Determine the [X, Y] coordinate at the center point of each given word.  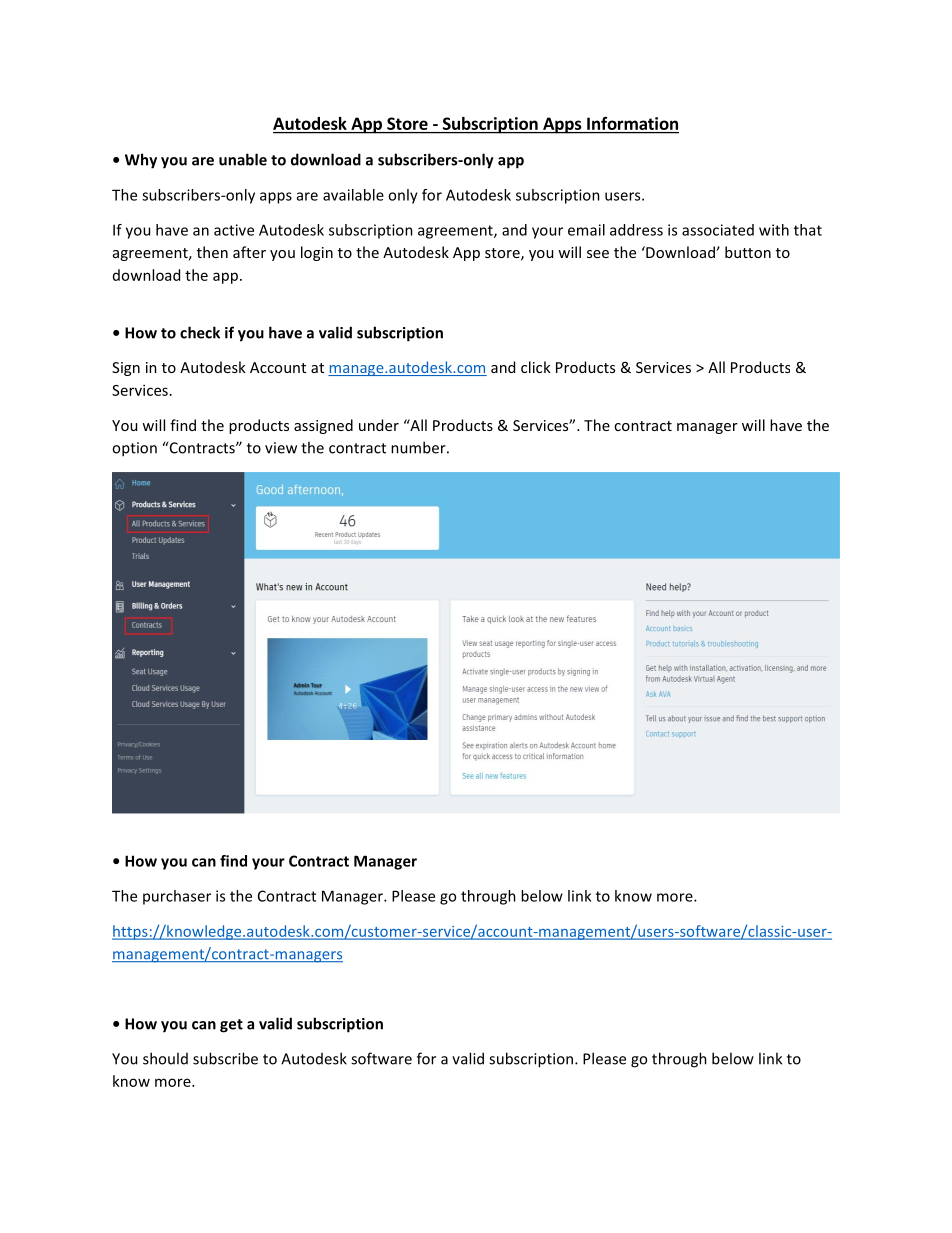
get [231, 1026]
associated [718, 230]
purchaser [177, 897]
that [808, 230]
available [353, 195]
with [774, 230]
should [165, 1058]
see [598, 254]
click [536, 367]
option [134, 449]
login [317, 253]
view [281, 448]
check [200, 332]
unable [243, 159]
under [379, 425]
